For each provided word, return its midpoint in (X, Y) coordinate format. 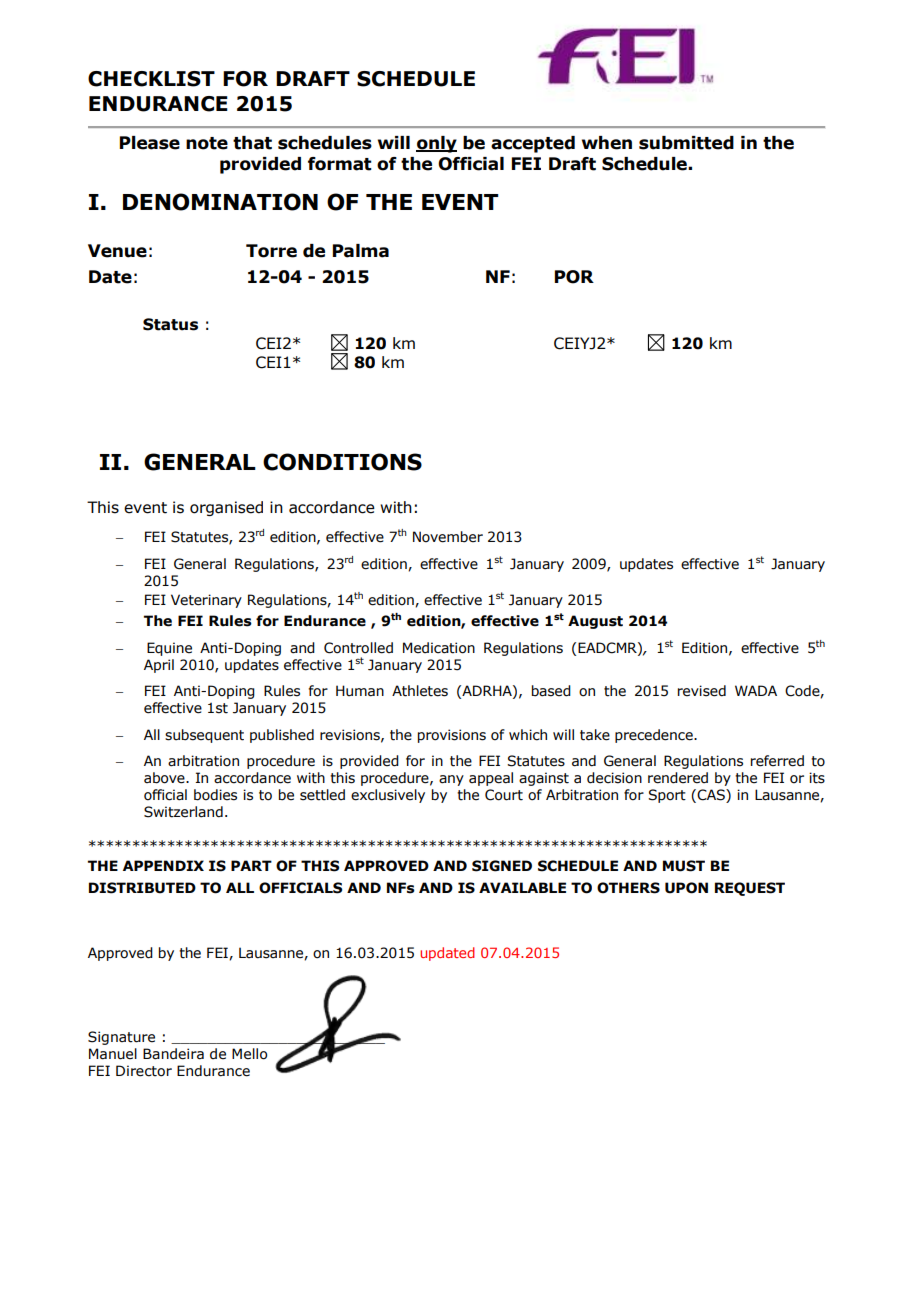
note (207, 143)
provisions (452, 736)
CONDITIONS (342, 462)
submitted (686, 143)
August (595, 622)
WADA (756, 690)
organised (226, 508)
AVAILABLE (522, 887)
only (436, 144)
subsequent (204, 736)
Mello (249, 1054)
